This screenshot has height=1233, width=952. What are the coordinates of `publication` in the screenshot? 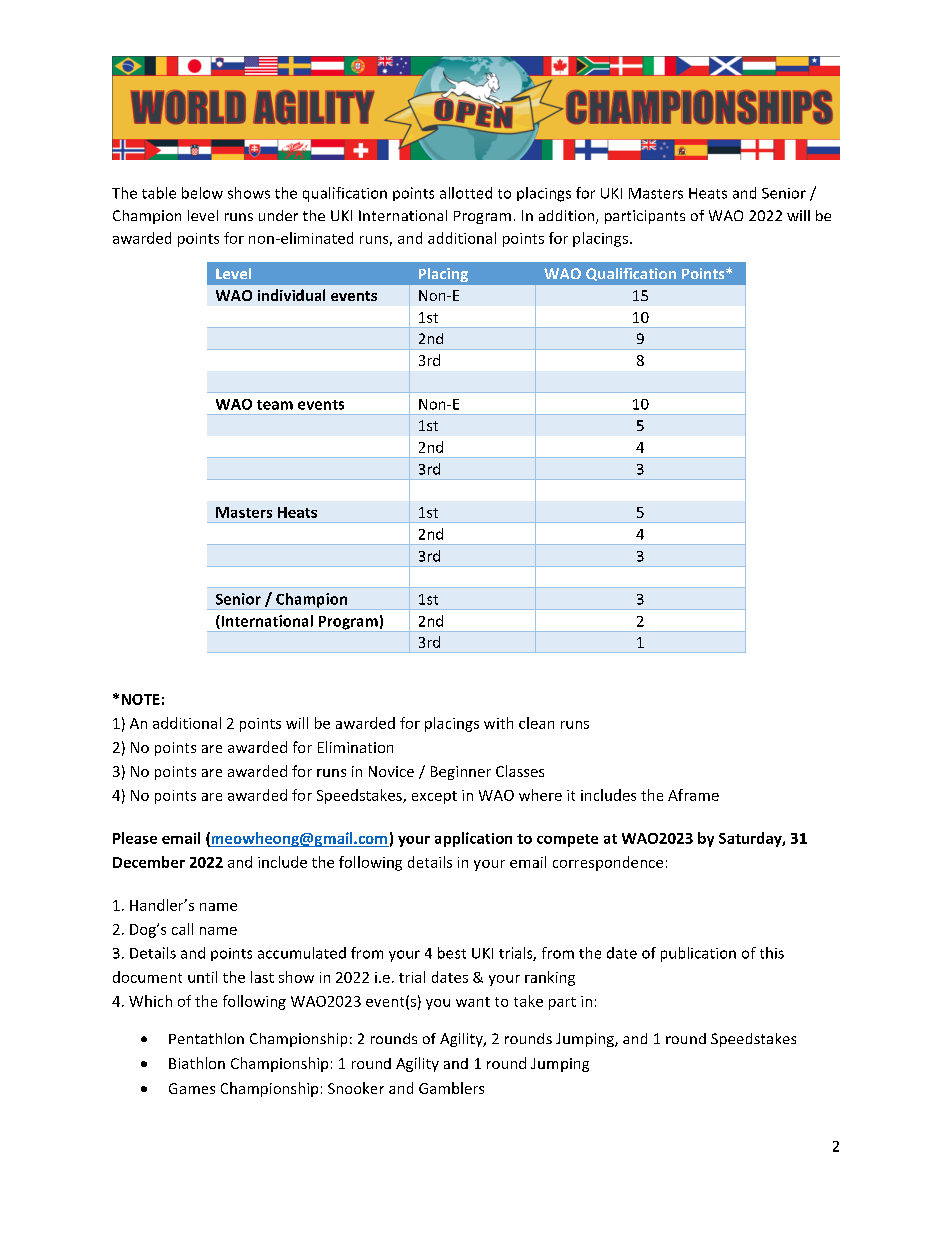 It's located at (698, 954).
